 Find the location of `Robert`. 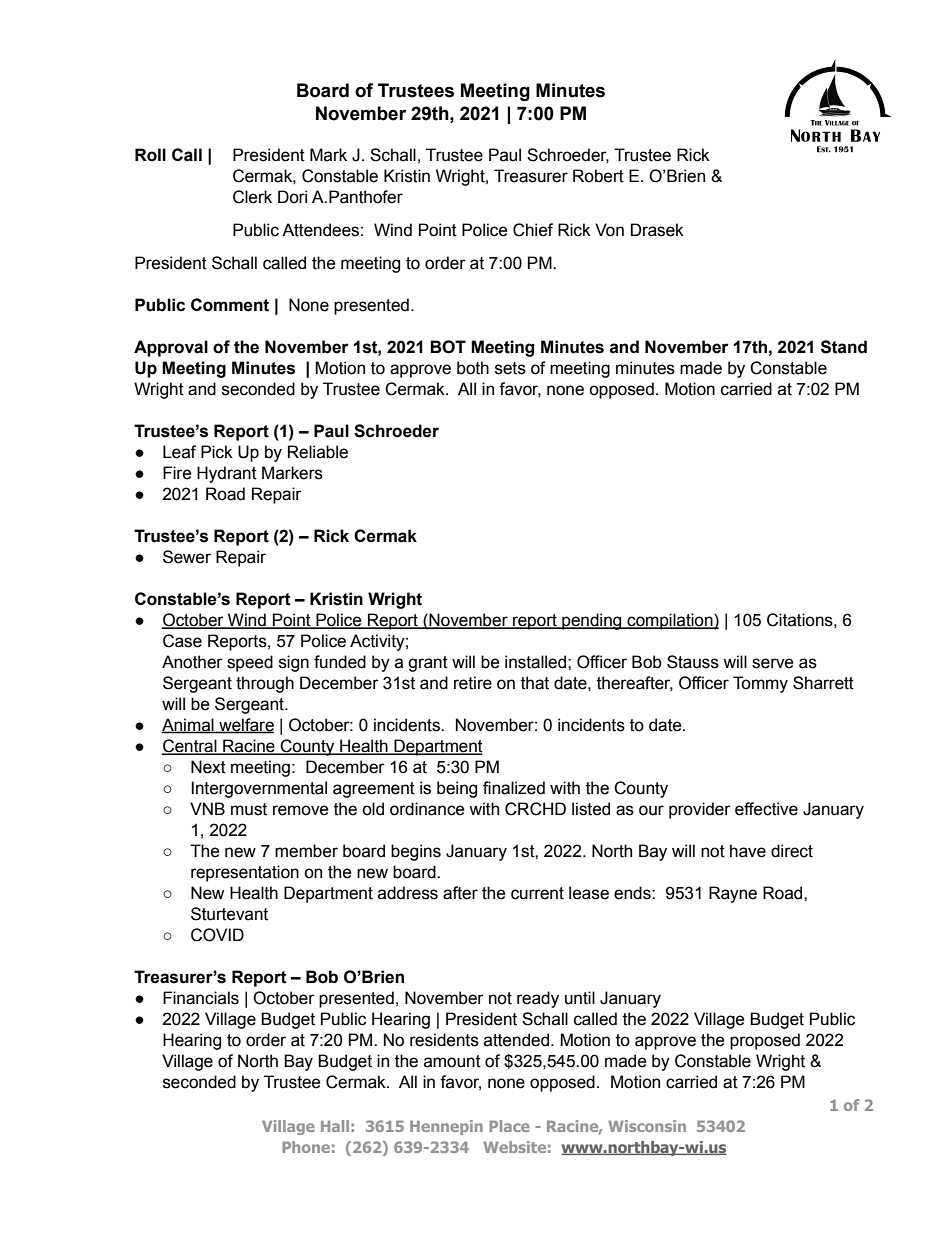

Robert is located at coordinates (598, 176).
